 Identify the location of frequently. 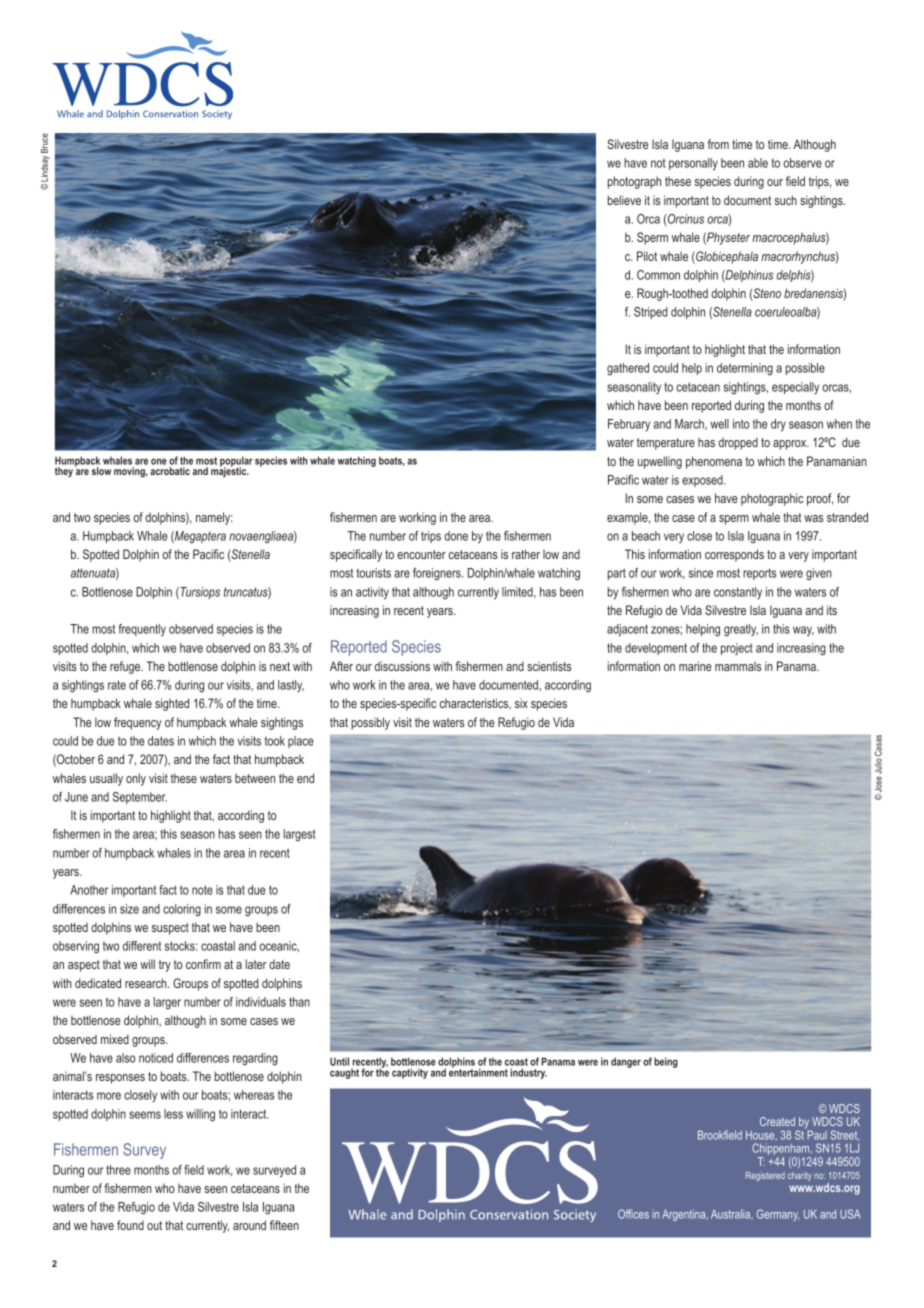
(142, 630).
